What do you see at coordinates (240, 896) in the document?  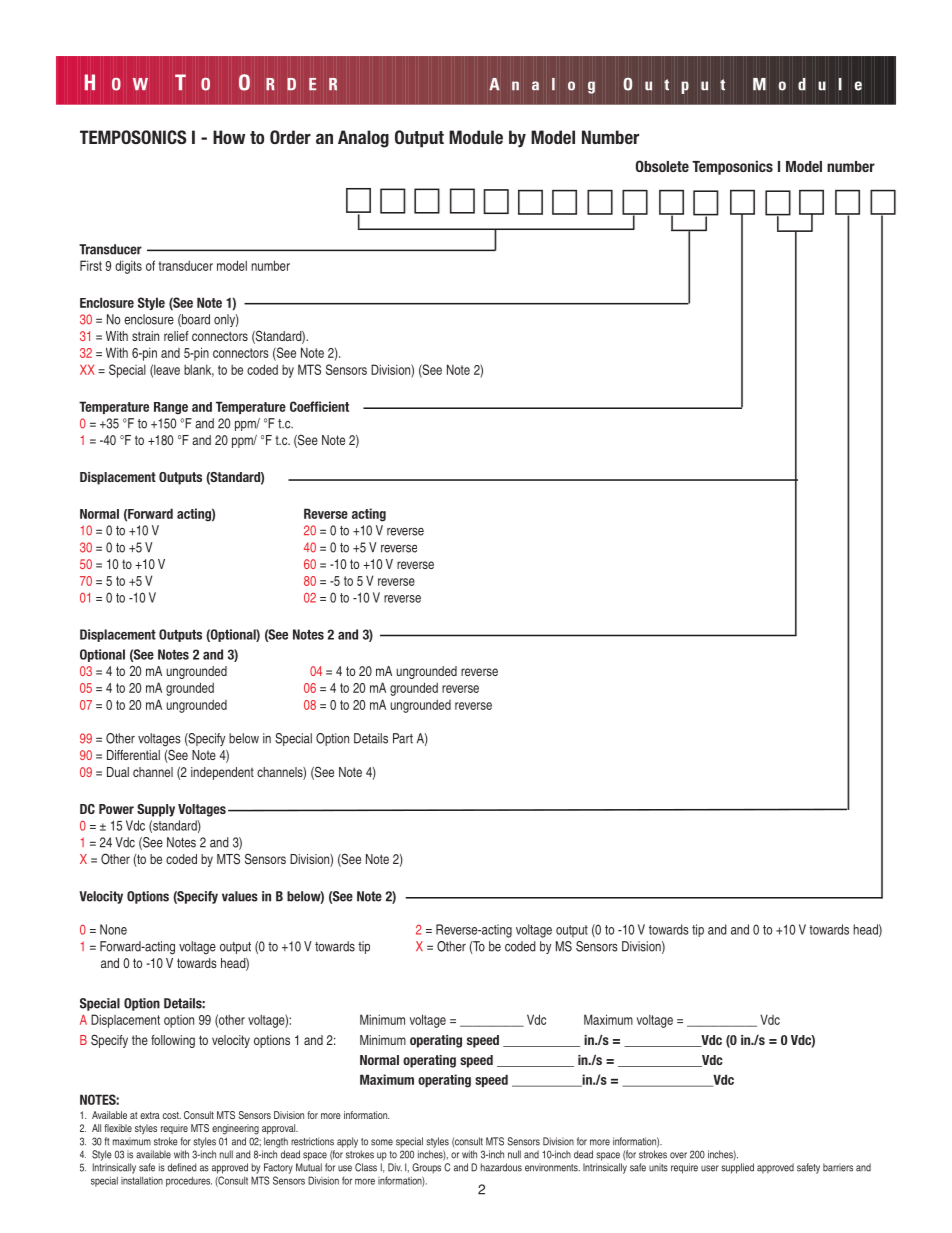 I see `values` at bounding box center [240, 896].
